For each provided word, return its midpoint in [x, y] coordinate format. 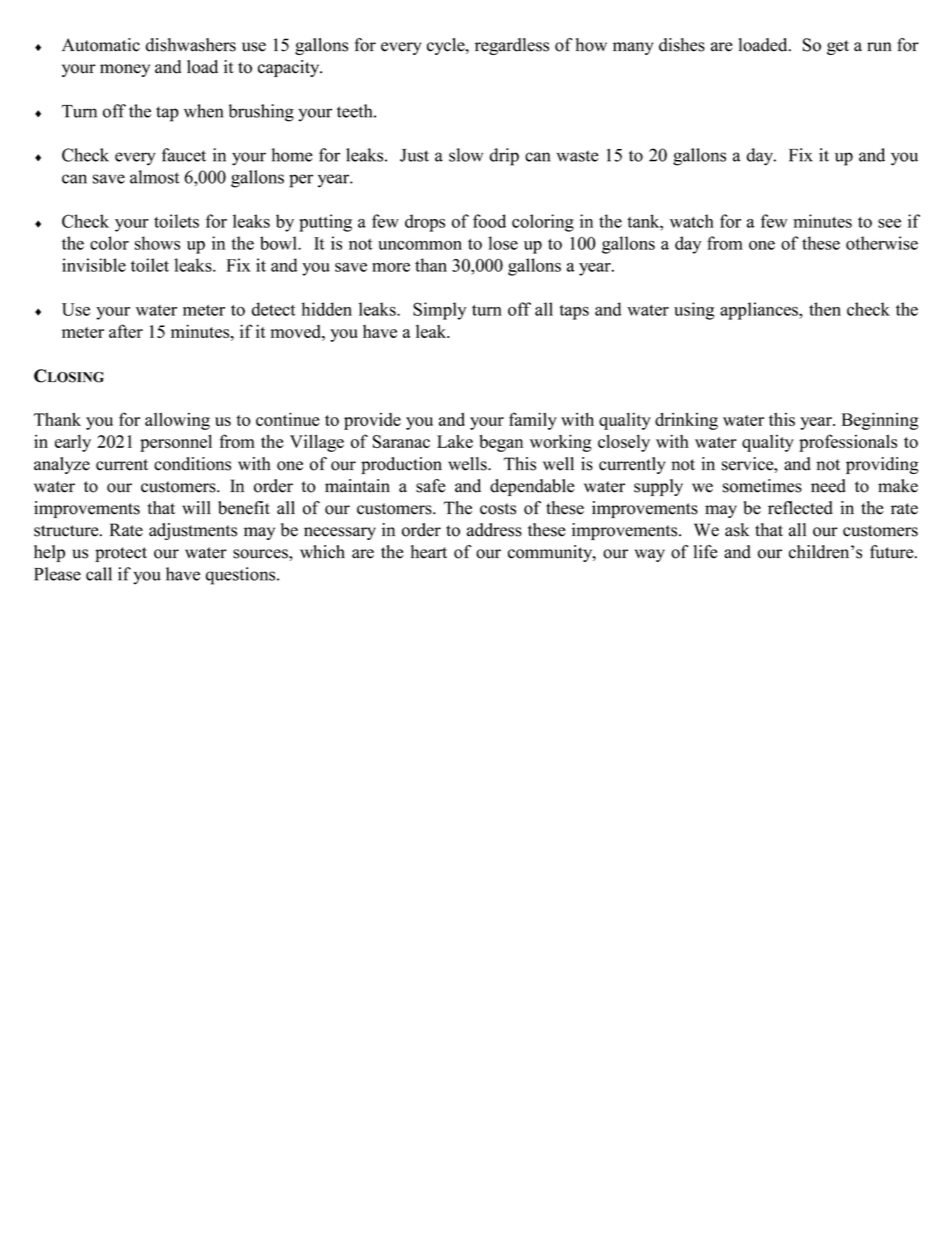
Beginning [880, 421]
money [125, 70]
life [706, 552]
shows [157, 243]
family [533, 421]
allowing [177, 421]
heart [429, 552]
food [489, 221]
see [889, 223]
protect [121, 554]
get [838, 47]
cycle [447, 46]
